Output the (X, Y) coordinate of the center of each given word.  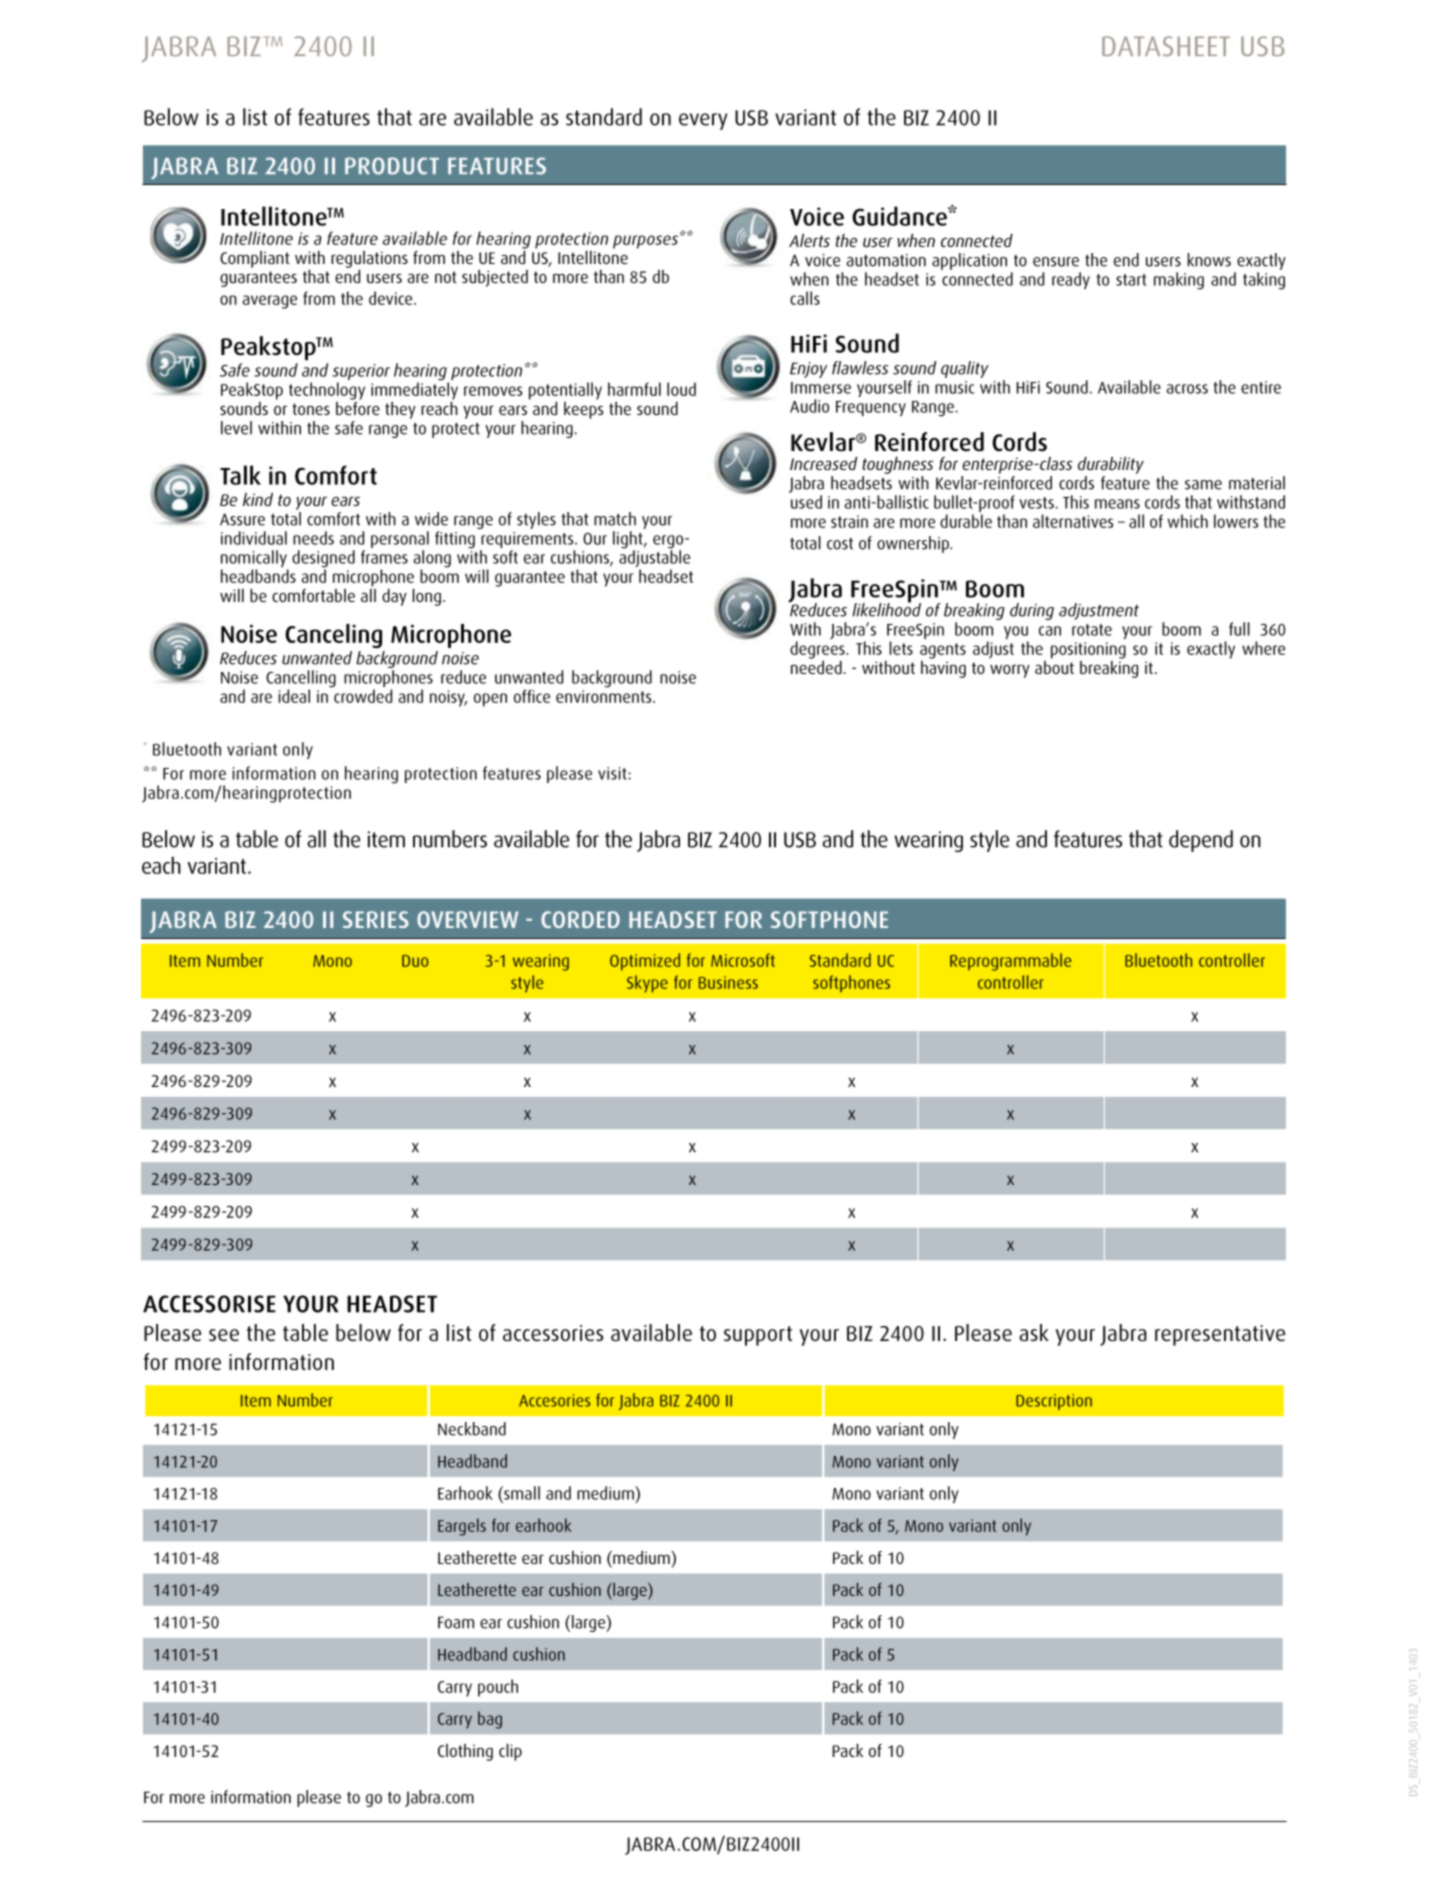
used (806, 502)
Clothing (465, 1752)
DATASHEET (1166, 46)
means (1117, 504)
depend (1201, 841)
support (758, 1336)
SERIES (376, 919)
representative (1220, 1335)
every (703, 121)
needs (313, 538)
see (224, 1335)
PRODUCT (392, 166)
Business (728, 982)
